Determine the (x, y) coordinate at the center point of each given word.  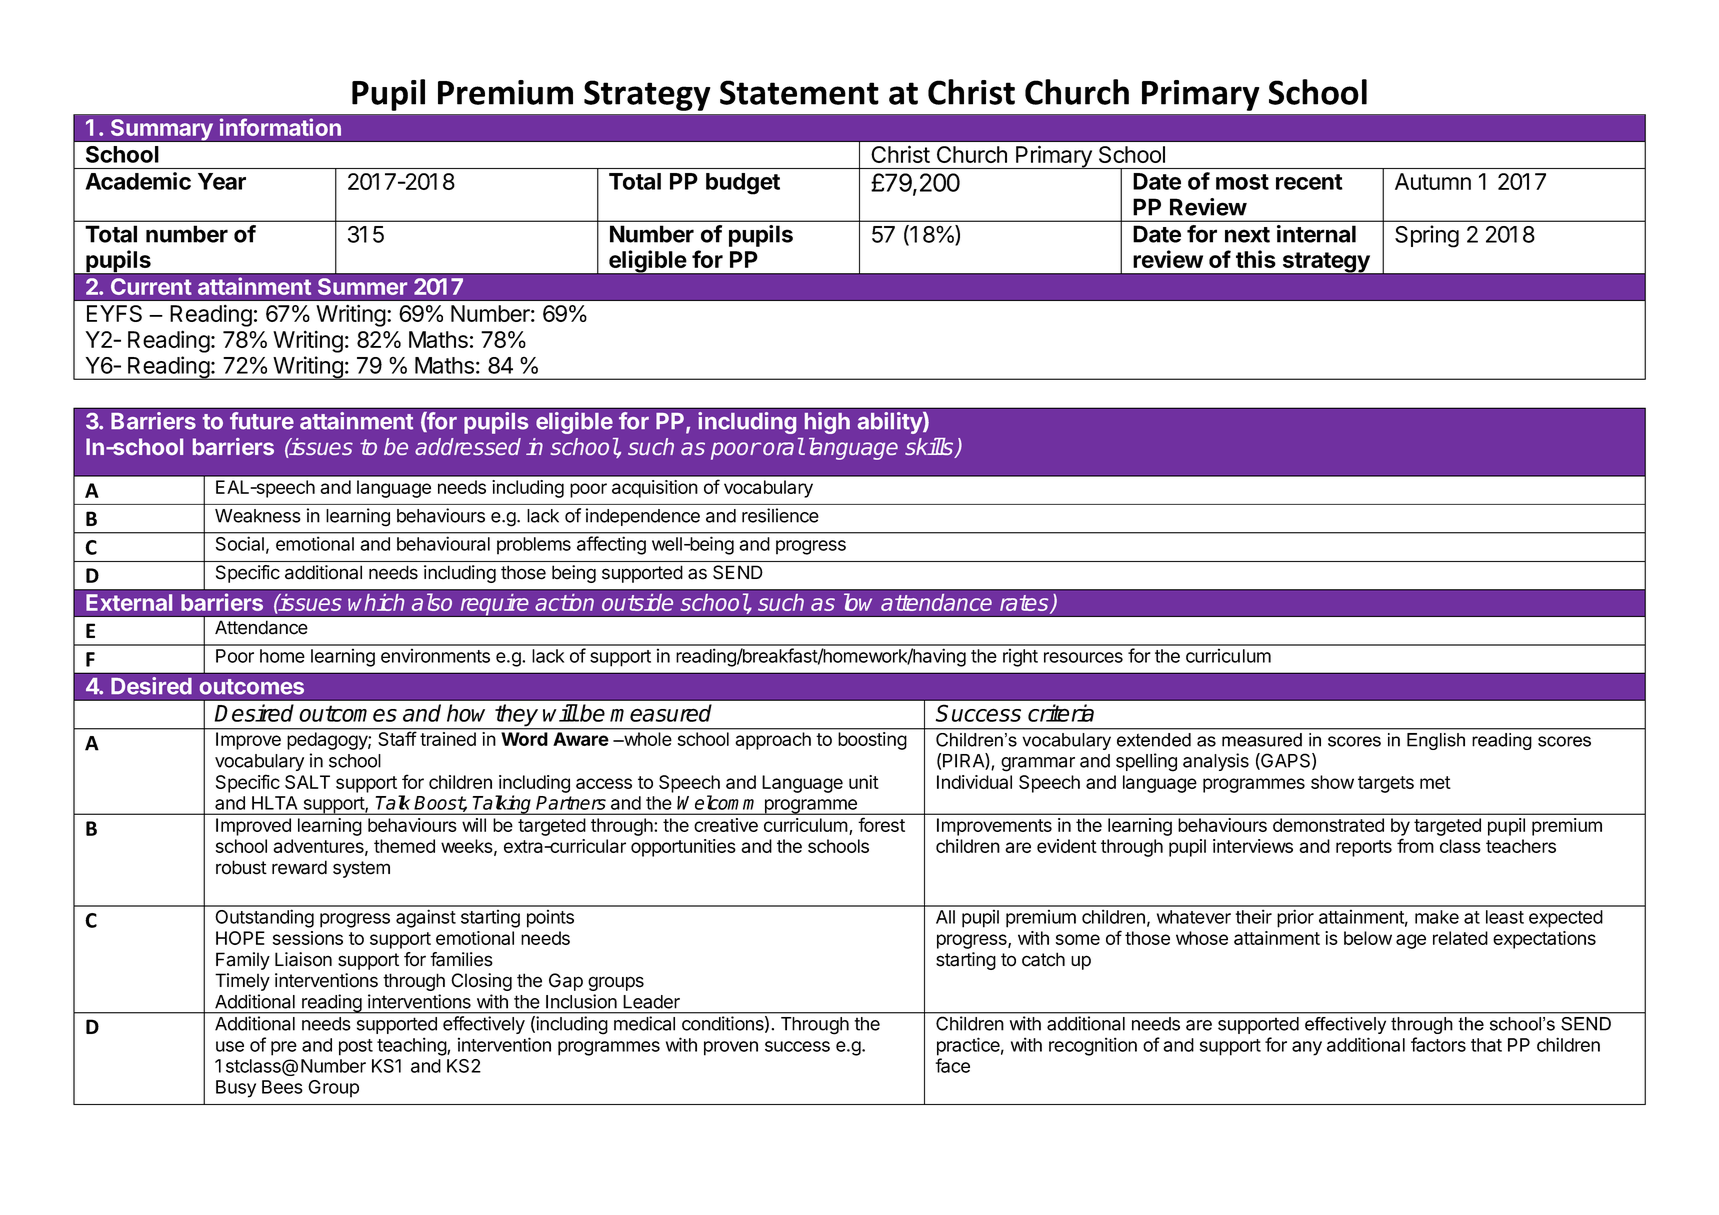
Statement (799, 92)
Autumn (1433, 181)
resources (1083, 657)
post (356, 1047)
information (280, 127)
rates (1025, 604)
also (432, 602)
